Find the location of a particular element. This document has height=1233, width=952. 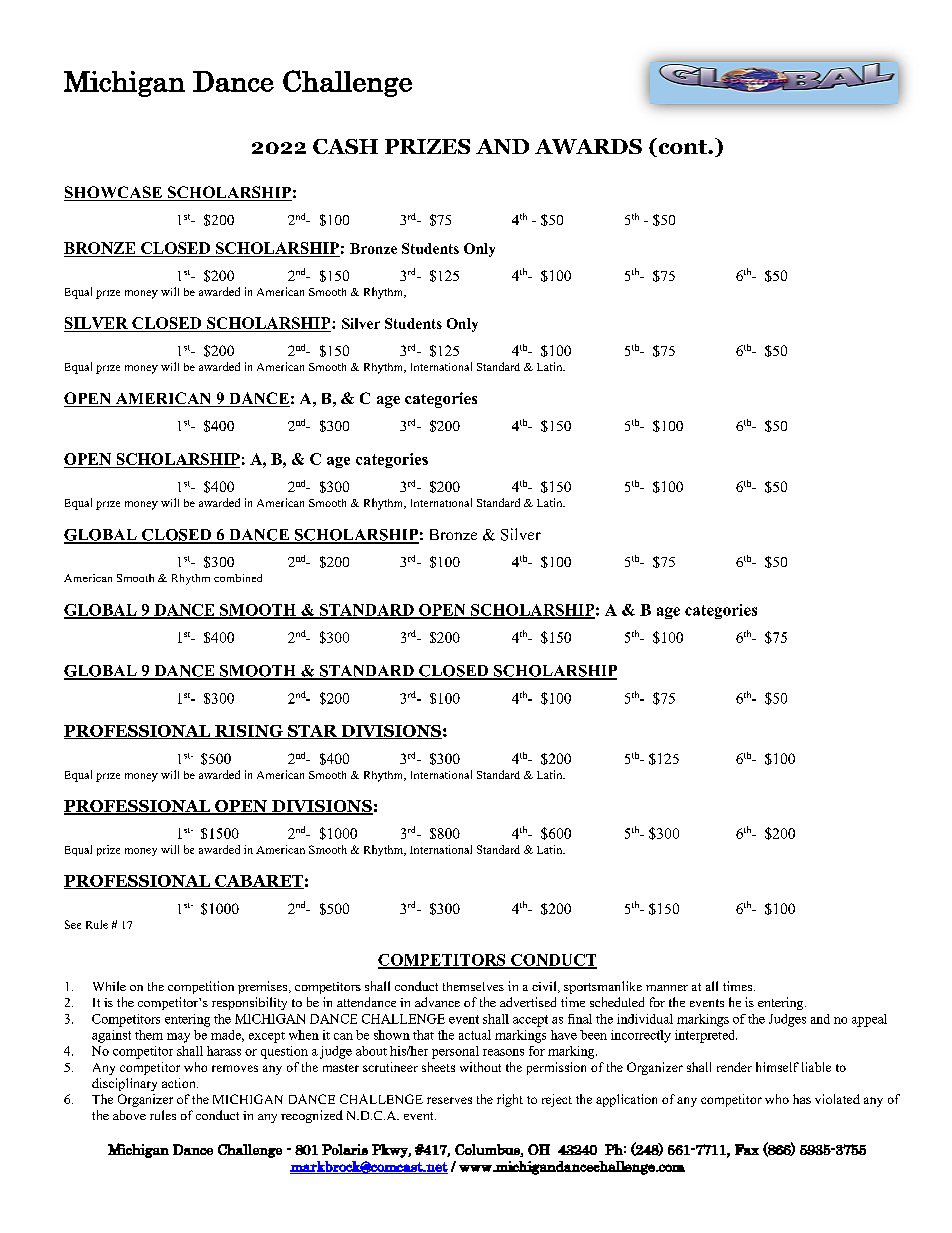

AWARDS is located at coordinates (588, 146).
